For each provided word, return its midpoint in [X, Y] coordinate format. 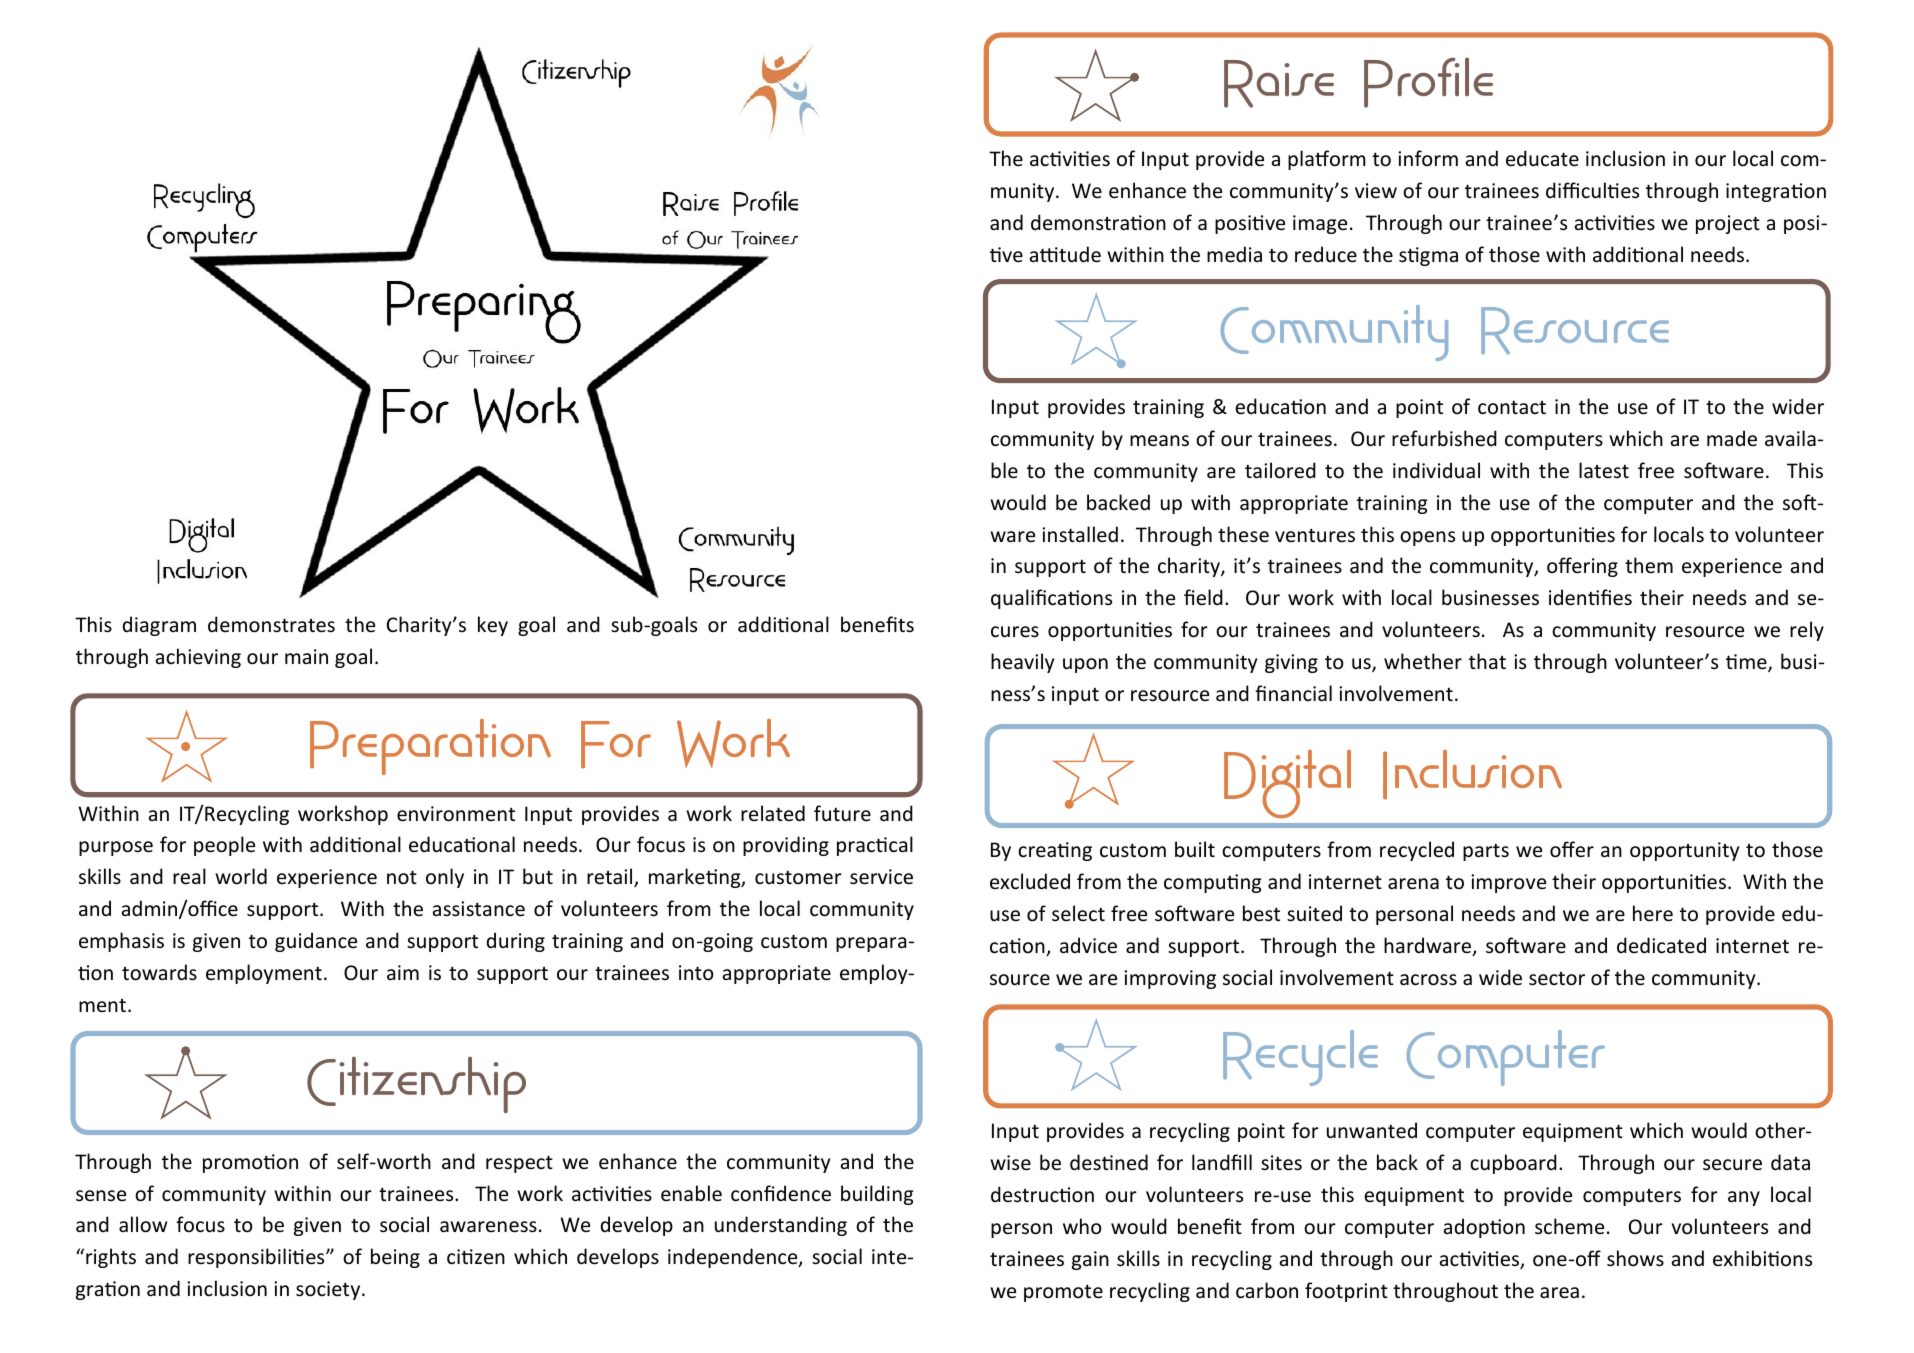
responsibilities [257, 1258]
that [1487, 661]
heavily [1022, 663]
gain [1090, 1260]
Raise [1279, 84]
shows [1635, 1258]
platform [1327, 160]
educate [1542, 158]
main [306, 656]
